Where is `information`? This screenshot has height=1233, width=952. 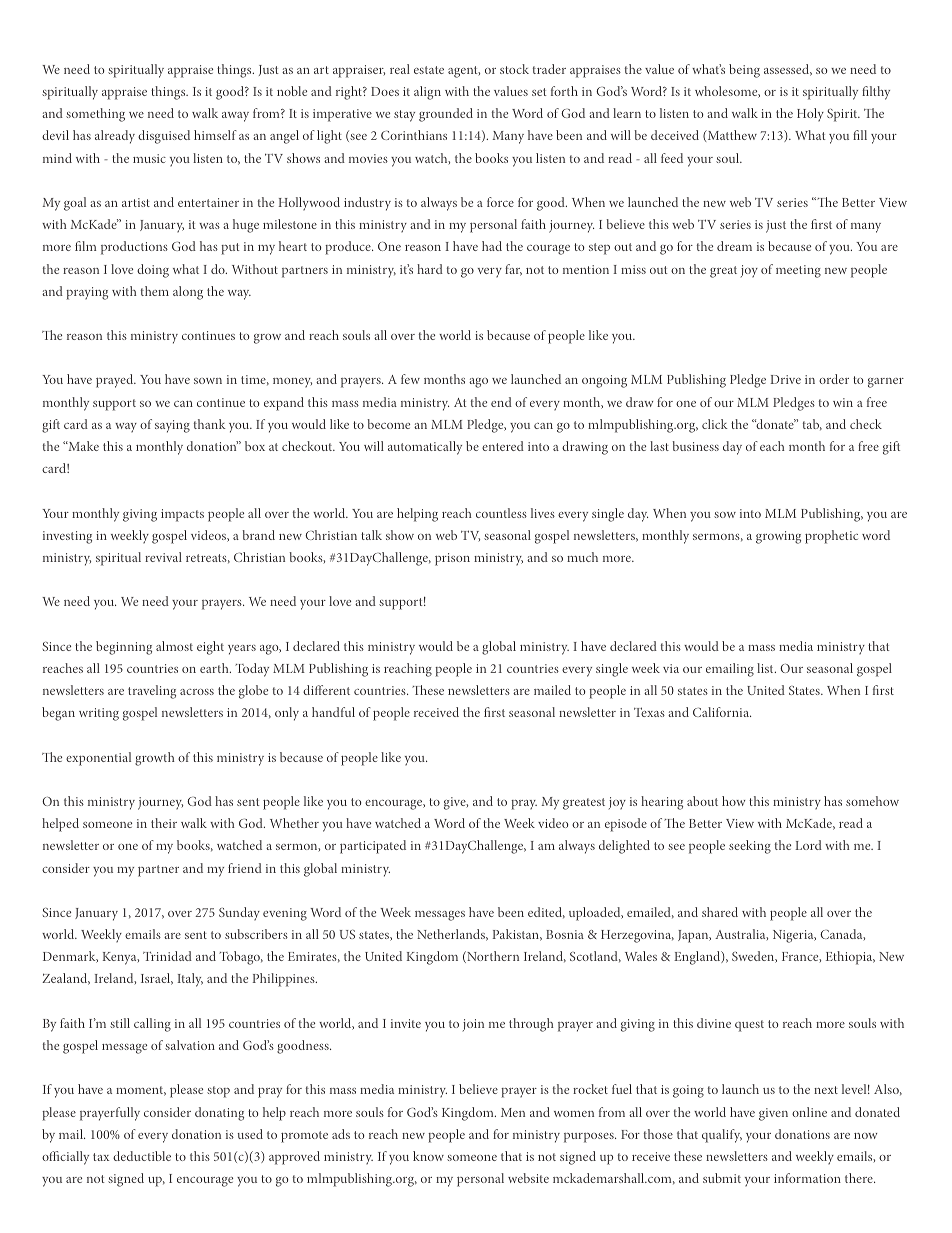 information is located at coordinates (807, 1178).
